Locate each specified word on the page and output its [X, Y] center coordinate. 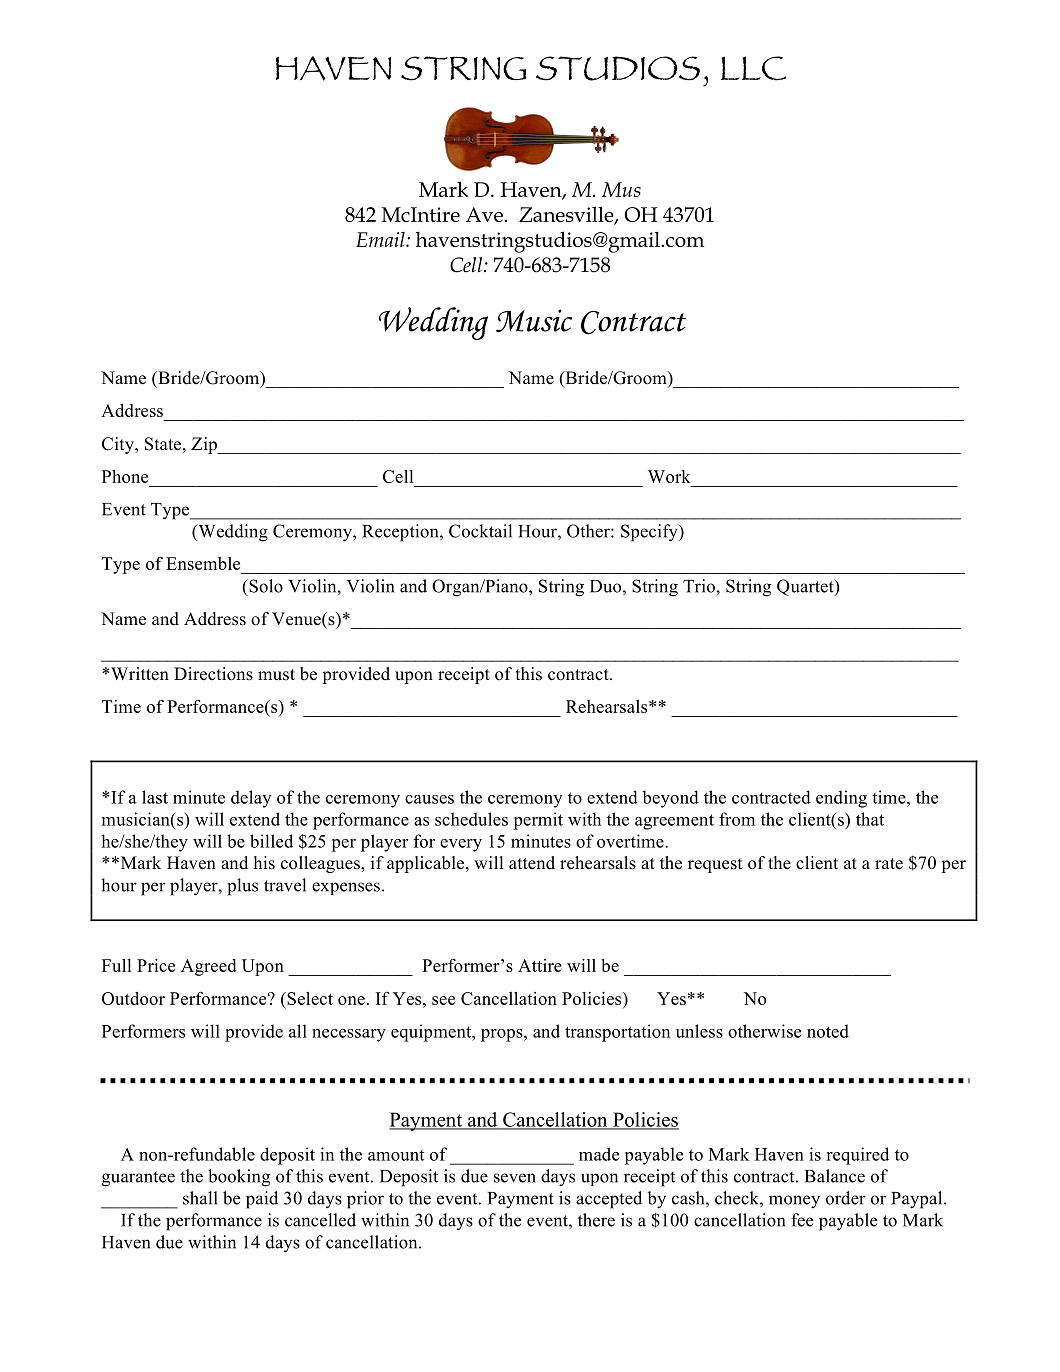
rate [889, 864]
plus [242, 887]
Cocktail [480, 531]
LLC [753, 68]
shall [200, 1198]
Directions [213, 674]
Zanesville [567, 215]
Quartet [806, 587]
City [119, 445]
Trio [700, 586]
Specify [650, 533]
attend [532, 863]
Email [381, 239]
